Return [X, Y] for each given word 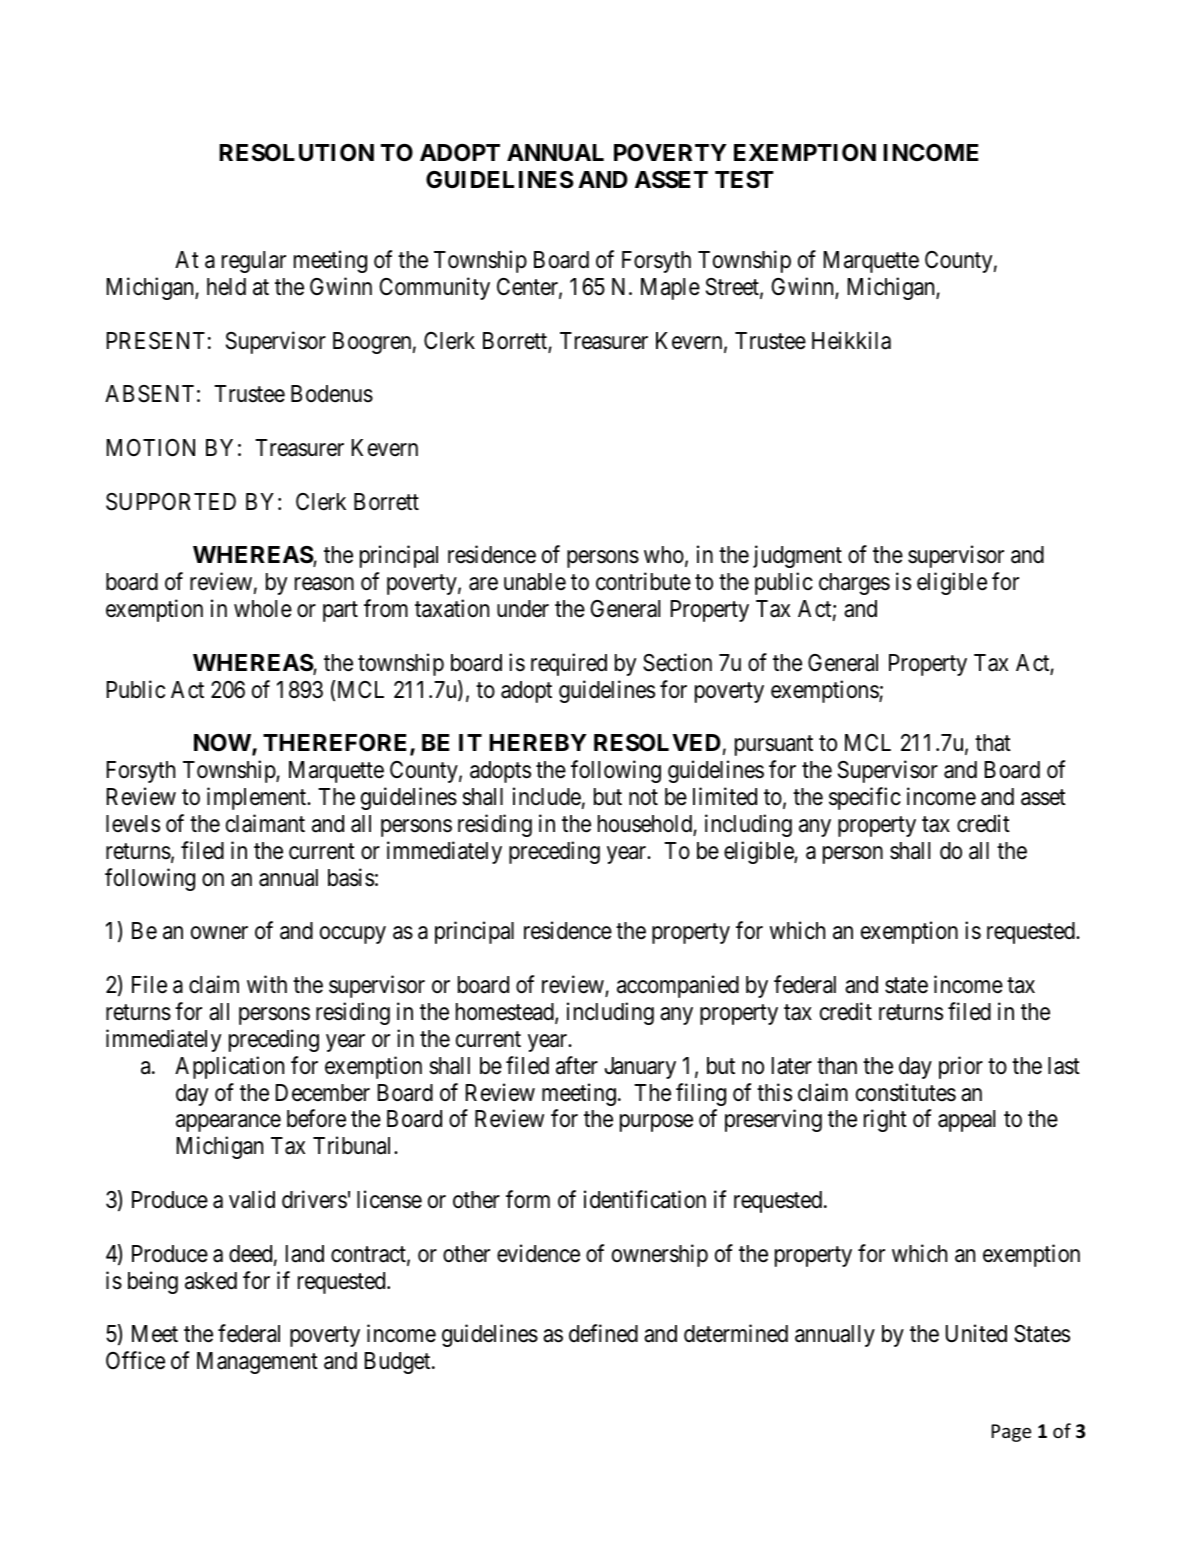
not [643, 798]
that [993, 743]
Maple [670, 289]
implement [258, 798]
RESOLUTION [296, 153]
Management [257, 1363]
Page [1011, 1433]
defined [603, 1333]
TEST [744, 180]
